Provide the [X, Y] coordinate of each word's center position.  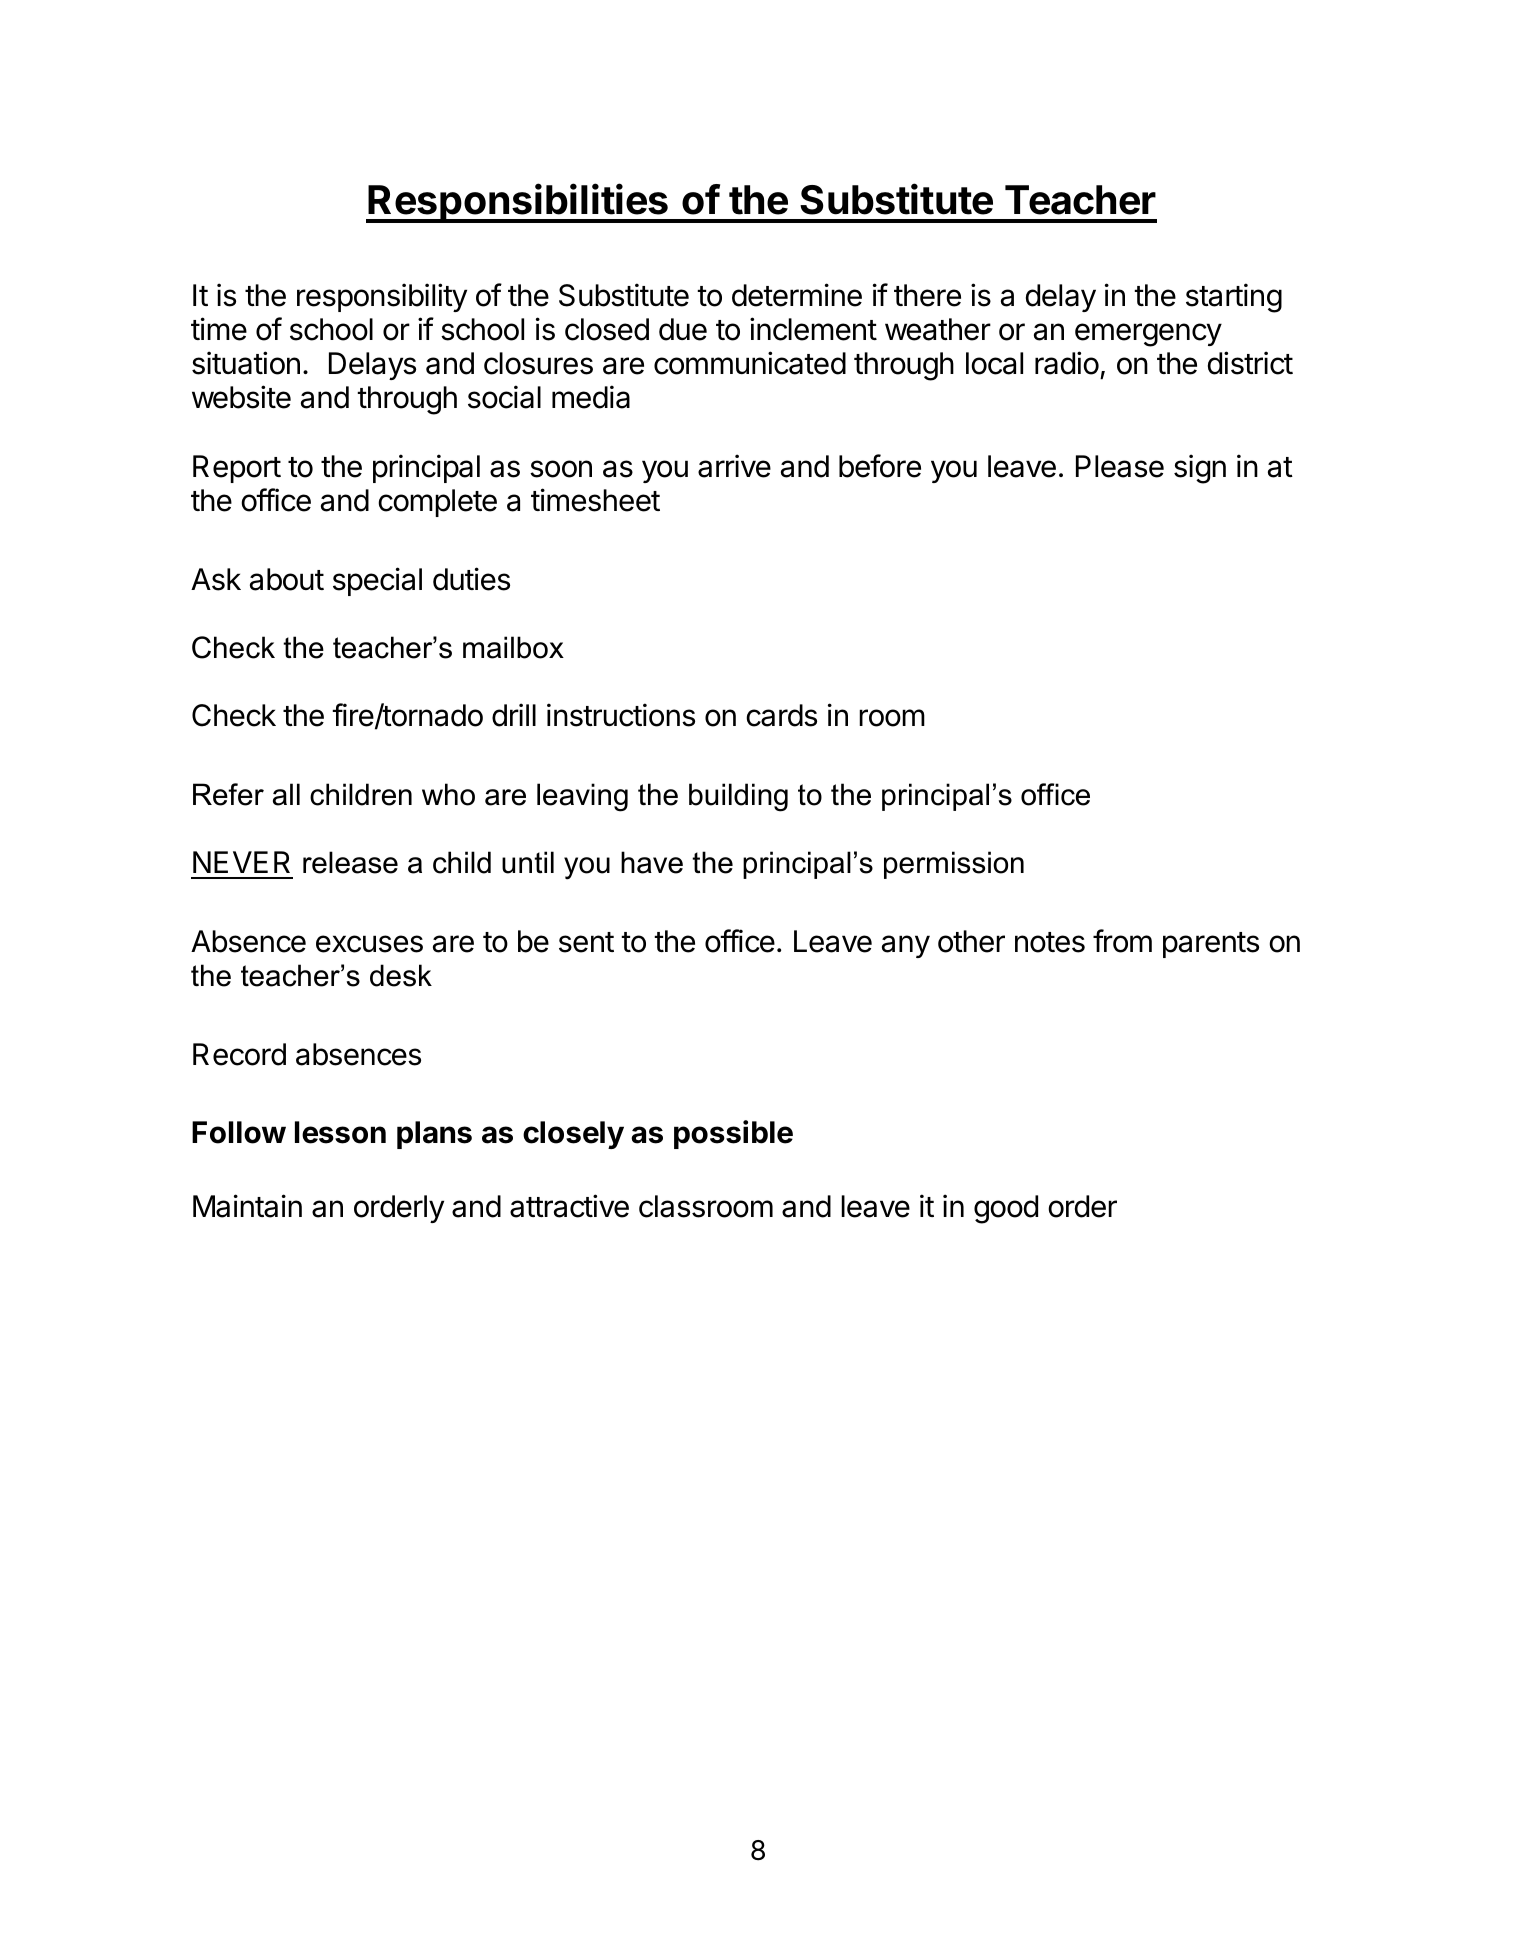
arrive [734, 466]
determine [797, 295]
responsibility [382, 297]
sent [586, 942]
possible [733, 1134]
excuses [369, 944]
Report [237, 469]
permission [954, 865]
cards [781, 715]
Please [1120, 466]
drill [514, 715]
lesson [340, 1132]
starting [1234, 298]
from [1122, 941]
